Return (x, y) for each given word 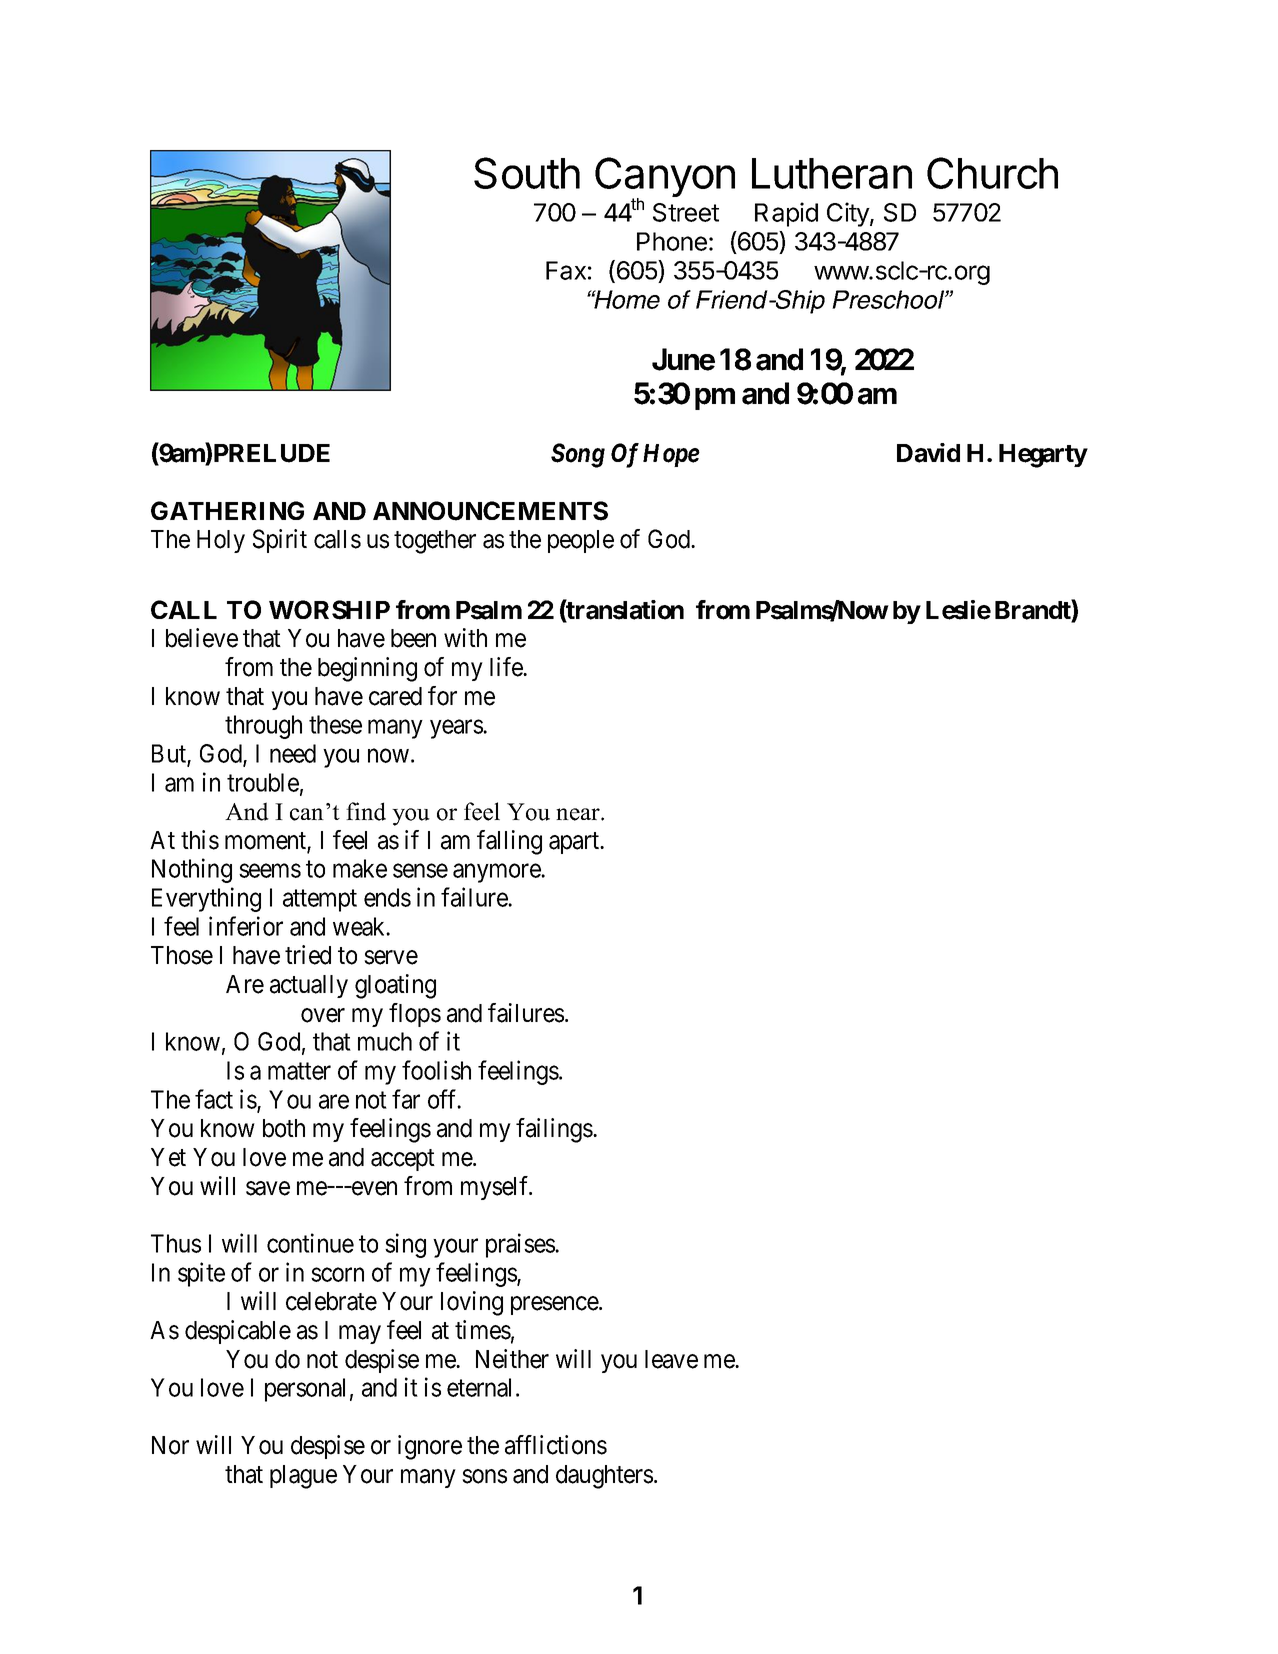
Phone (672, 241)
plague (303, 1477)
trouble (263, 782)
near (579, 814)
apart (575, 843)
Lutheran (832, 173)
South (527, 173)
